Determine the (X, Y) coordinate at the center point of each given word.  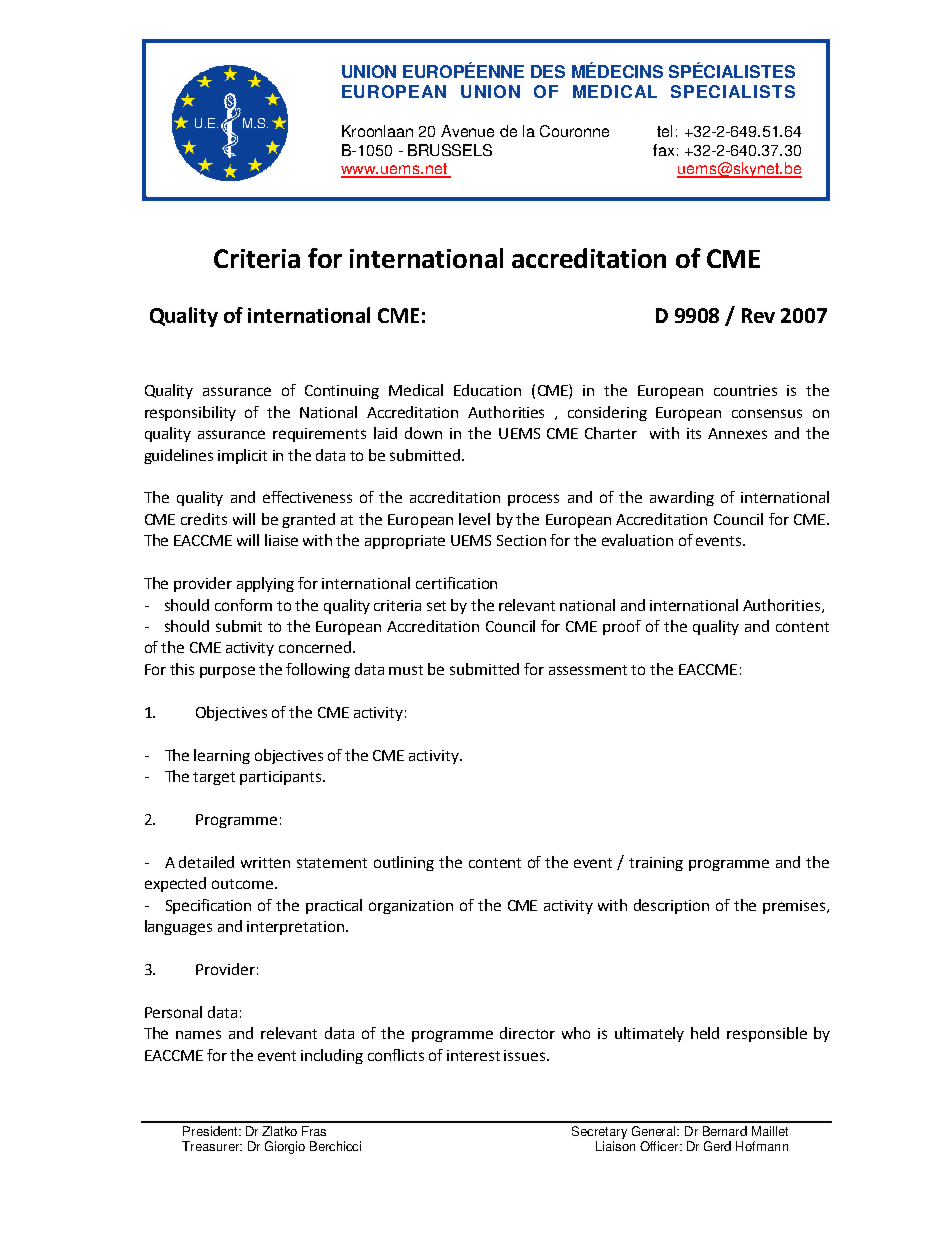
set (436, 606)
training (656, 864)
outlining (404, 863)
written (265, 862)
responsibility (190, 413)
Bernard (725, 1131)
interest (473, 1055)
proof (622, 627)
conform (243, 605)
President (212, 1131)
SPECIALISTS (733, 91)
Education (487, 390)
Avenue (467, 131)
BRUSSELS (450, 150)
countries (745, 390)
